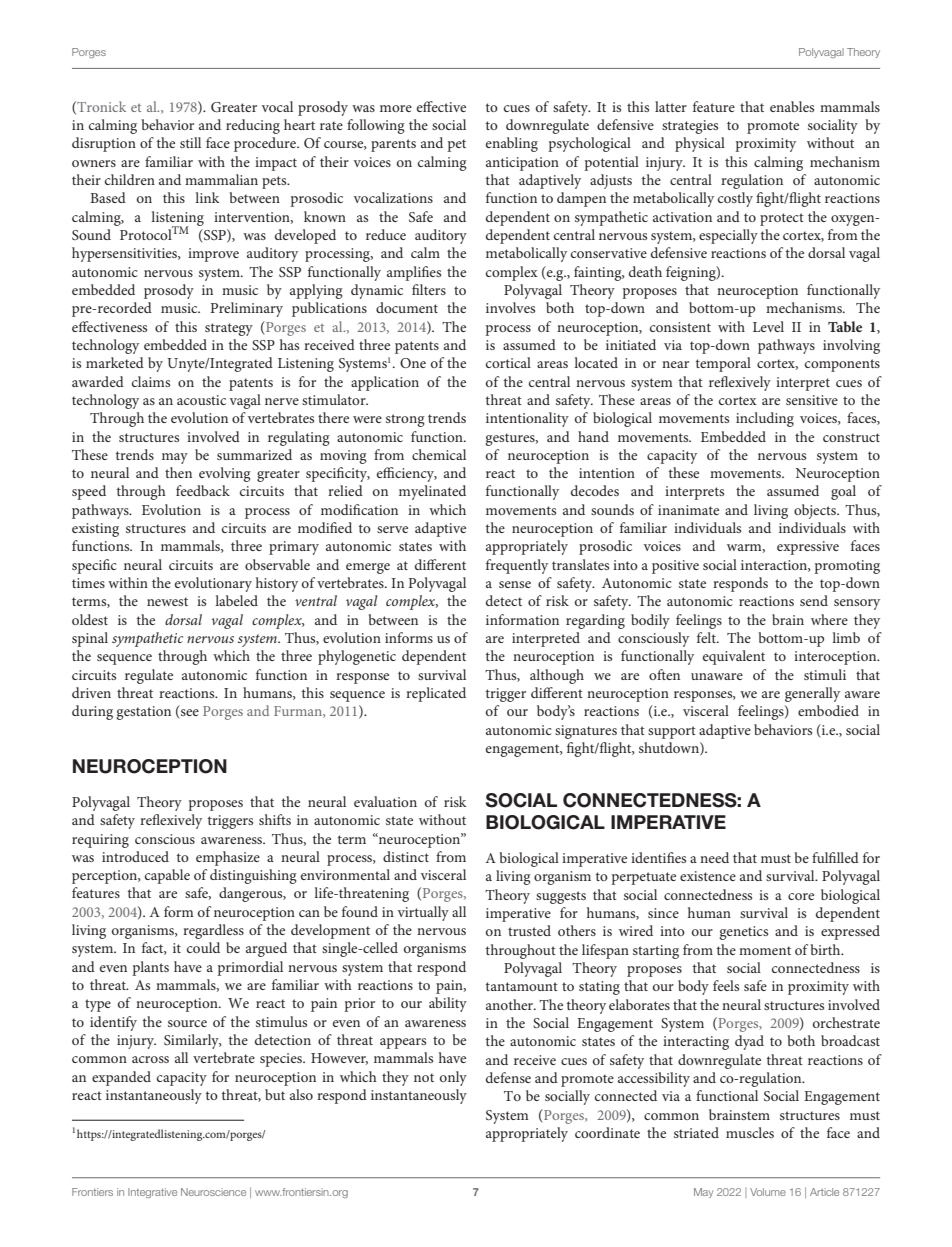  What do you see at coordinates (453, 1078) in the screenshot?
I see `only` at bounding box center [453, 1078].
